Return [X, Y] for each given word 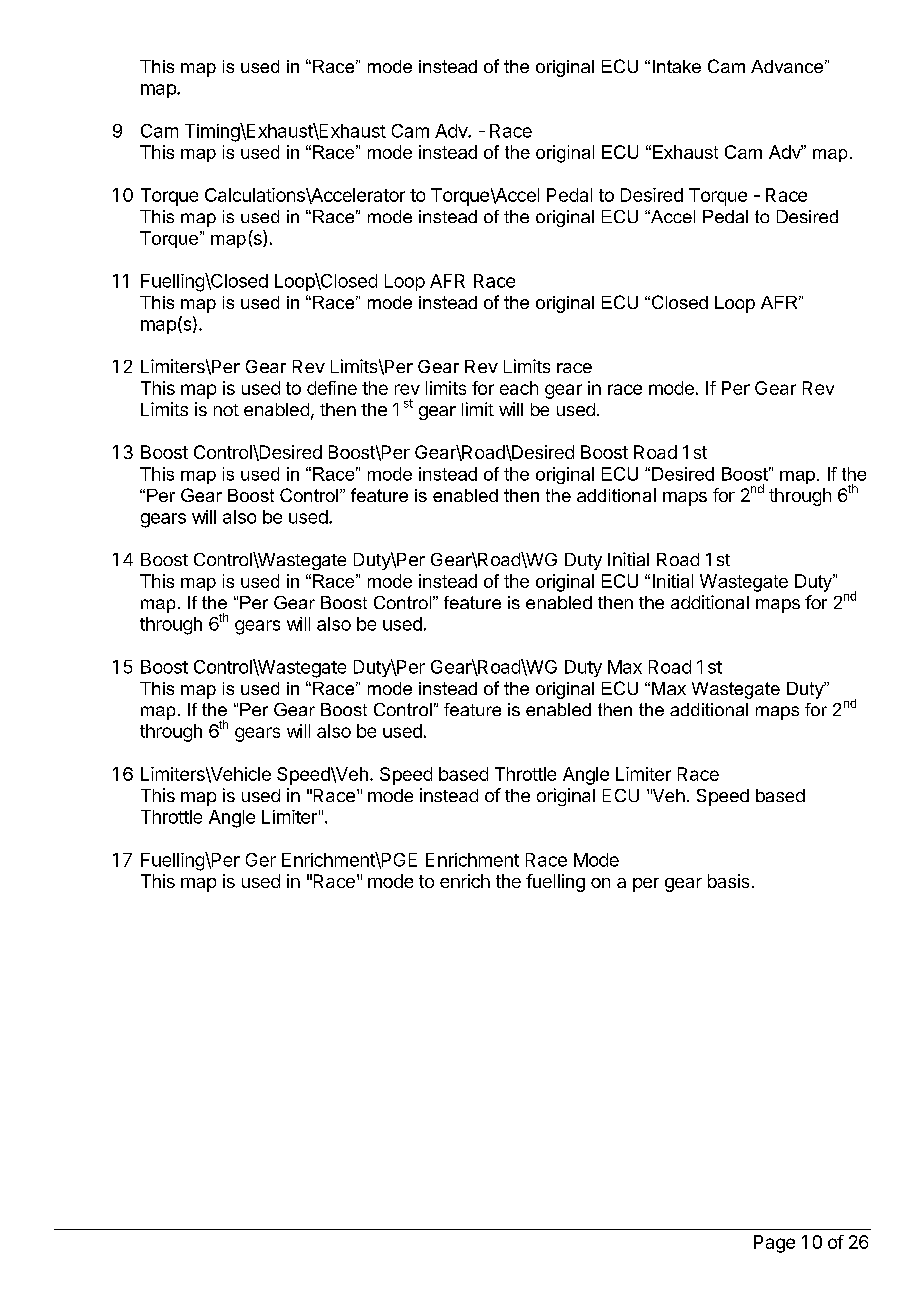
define [332, 388]
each [519, 388]
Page [774, 1244]
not [226, 410]
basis [728, 881]
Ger [261, 860]
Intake [677, 66]
